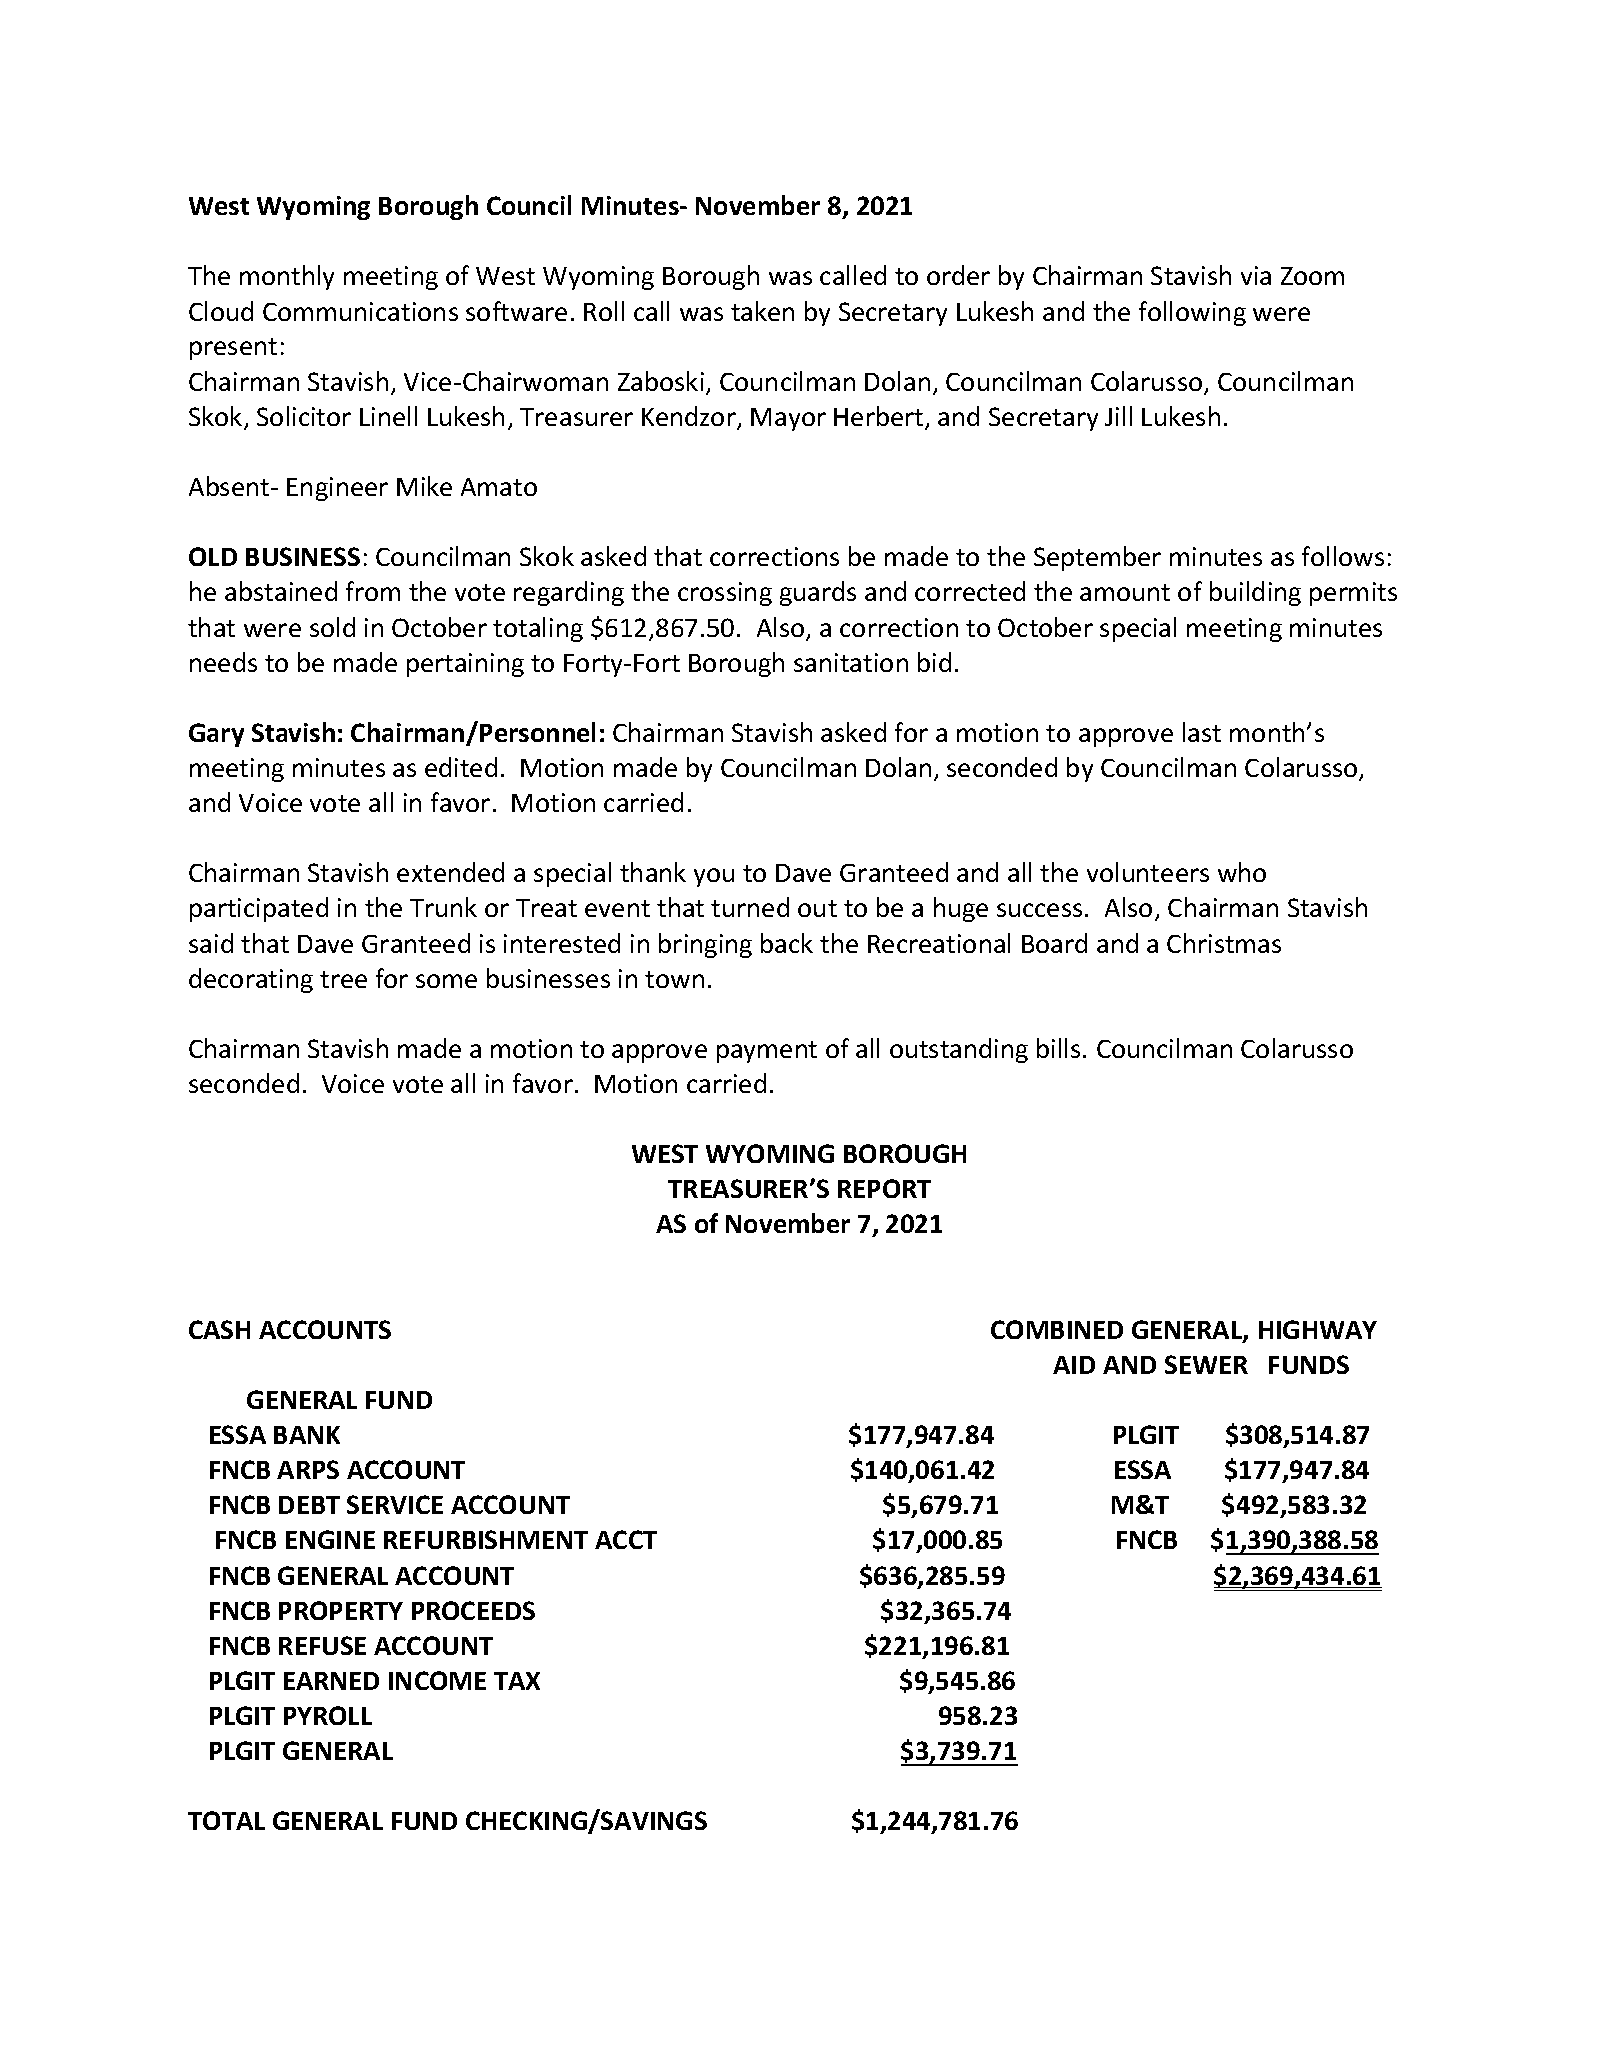  Describe the element at coordinates (1192, 313) in the screenshot. I see `following` at that location.
